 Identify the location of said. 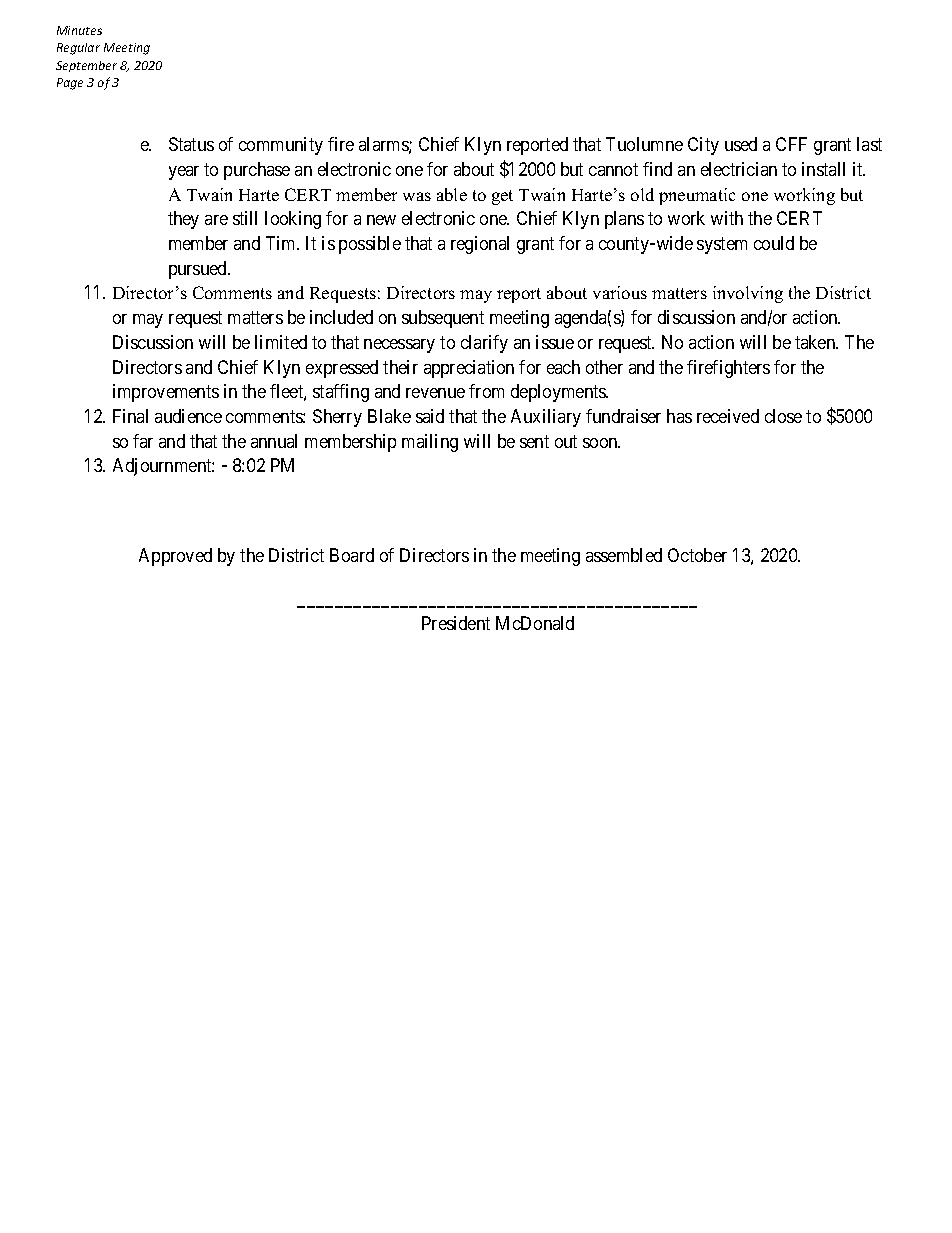
(430, 416).
